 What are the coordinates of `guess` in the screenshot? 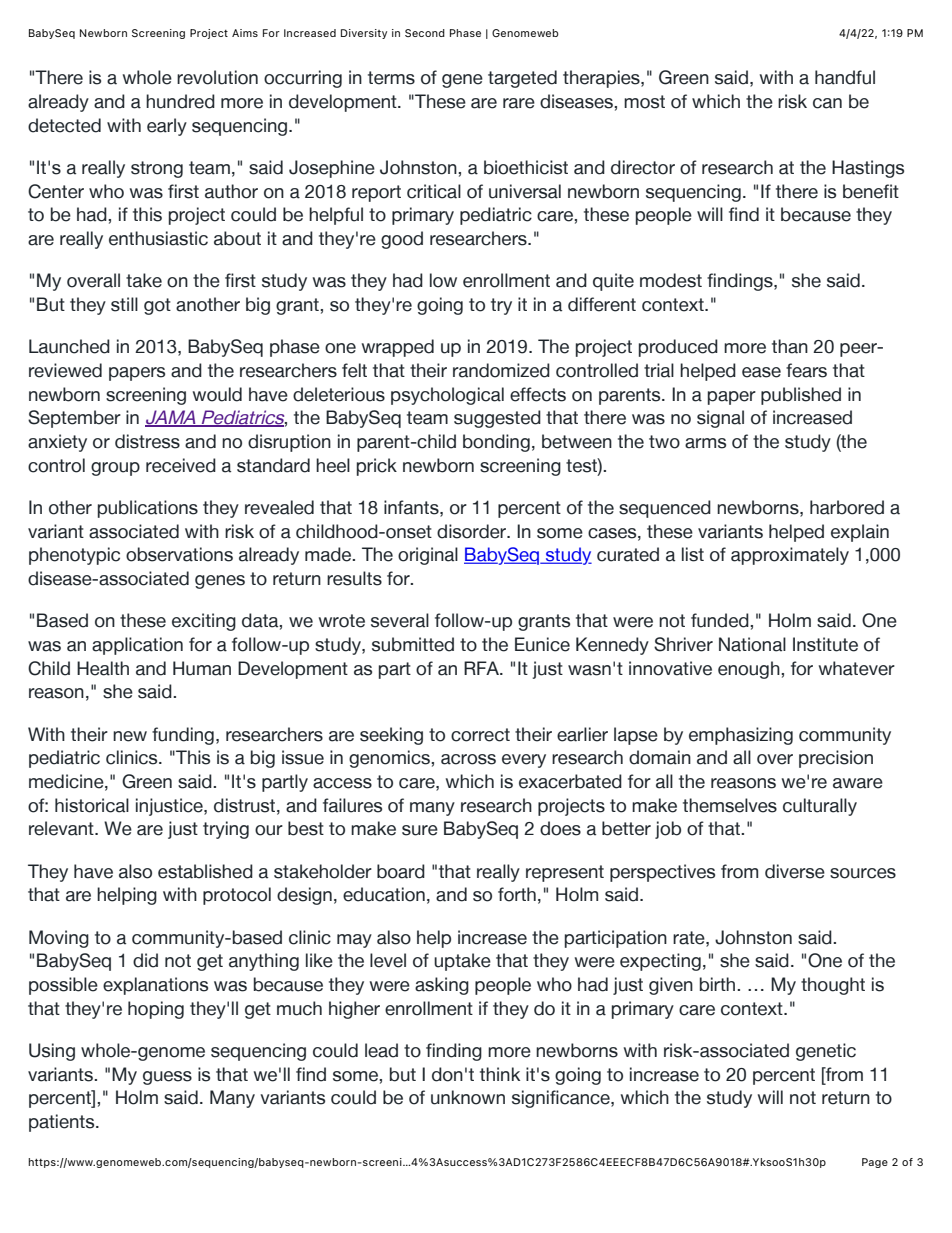 It's located at (167, 1078).
